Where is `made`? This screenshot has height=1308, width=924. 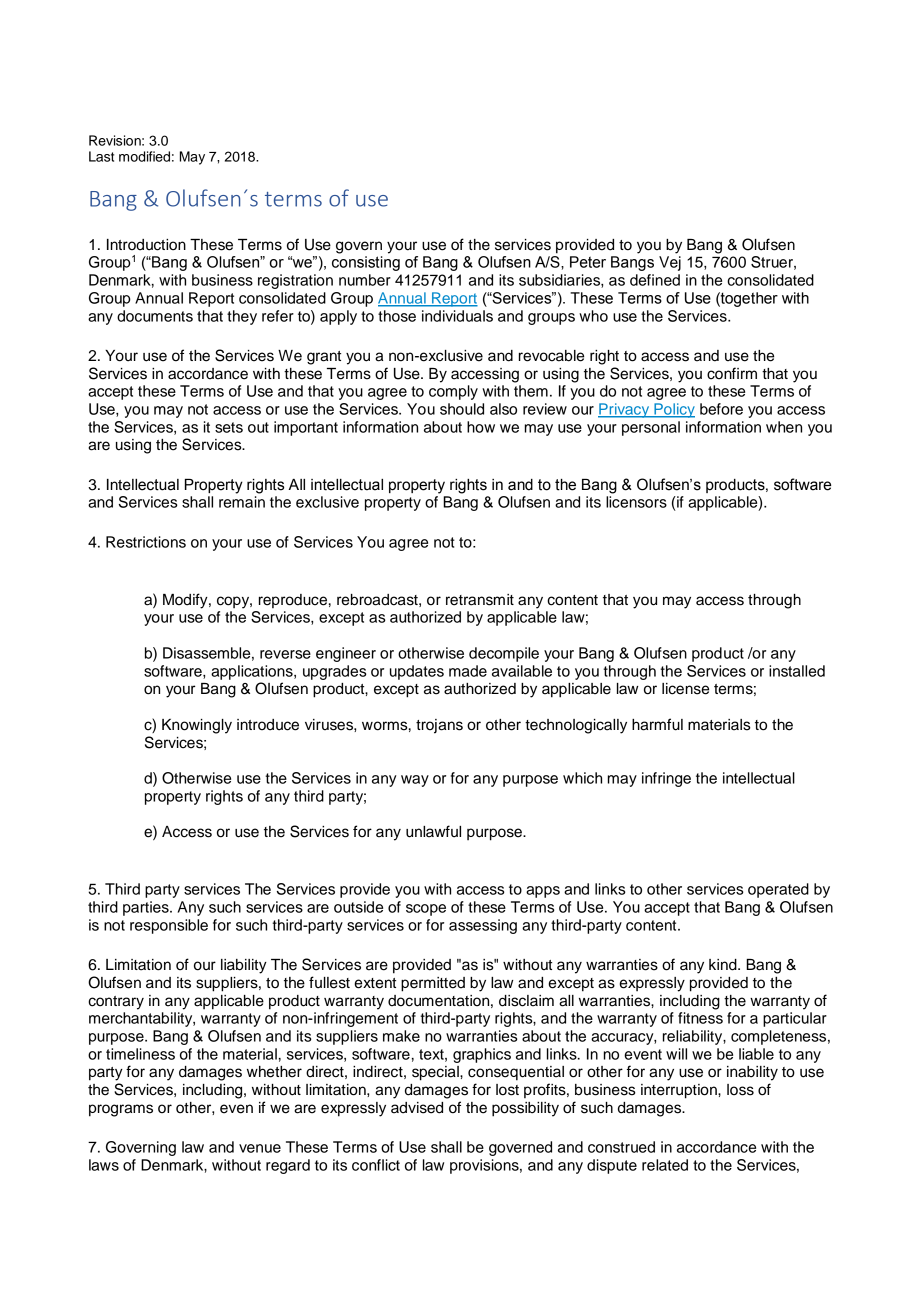
made is located at coordinates (468, 671).
